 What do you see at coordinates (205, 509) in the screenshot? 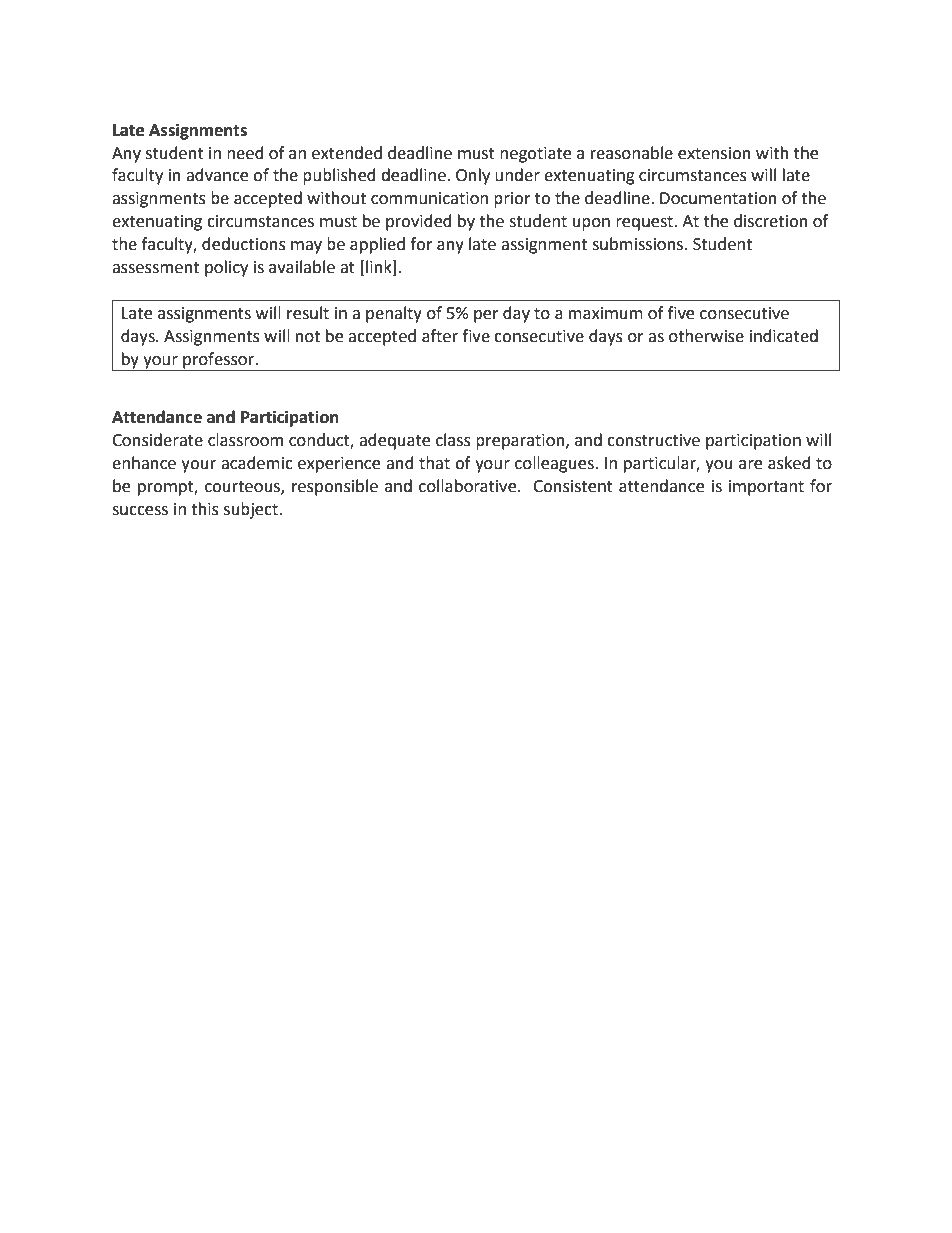
I see `this` at bounding box center [205, 509].
